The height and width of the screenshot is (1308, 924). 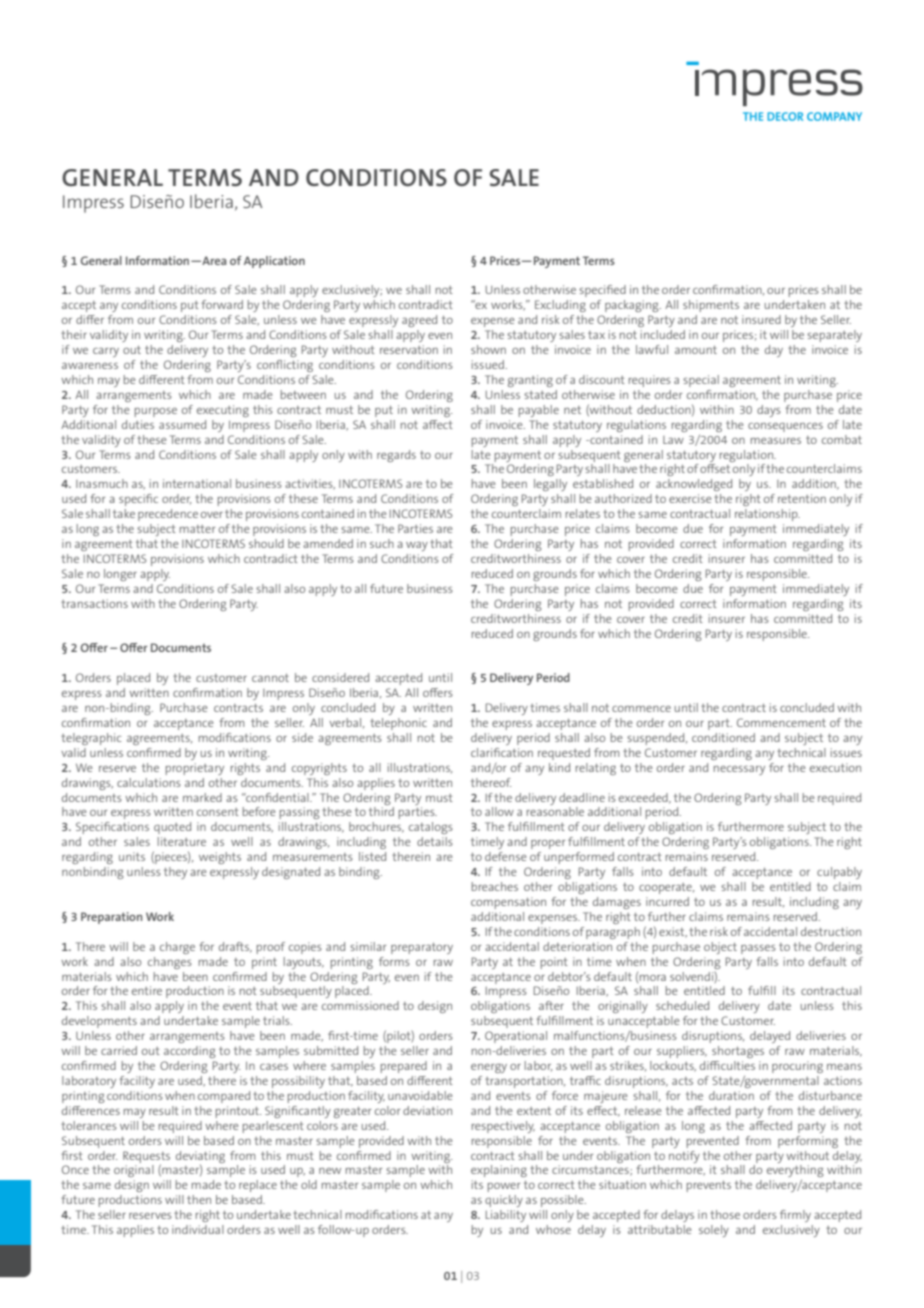 I want to click on clarification, so click(x=502, y=752).
